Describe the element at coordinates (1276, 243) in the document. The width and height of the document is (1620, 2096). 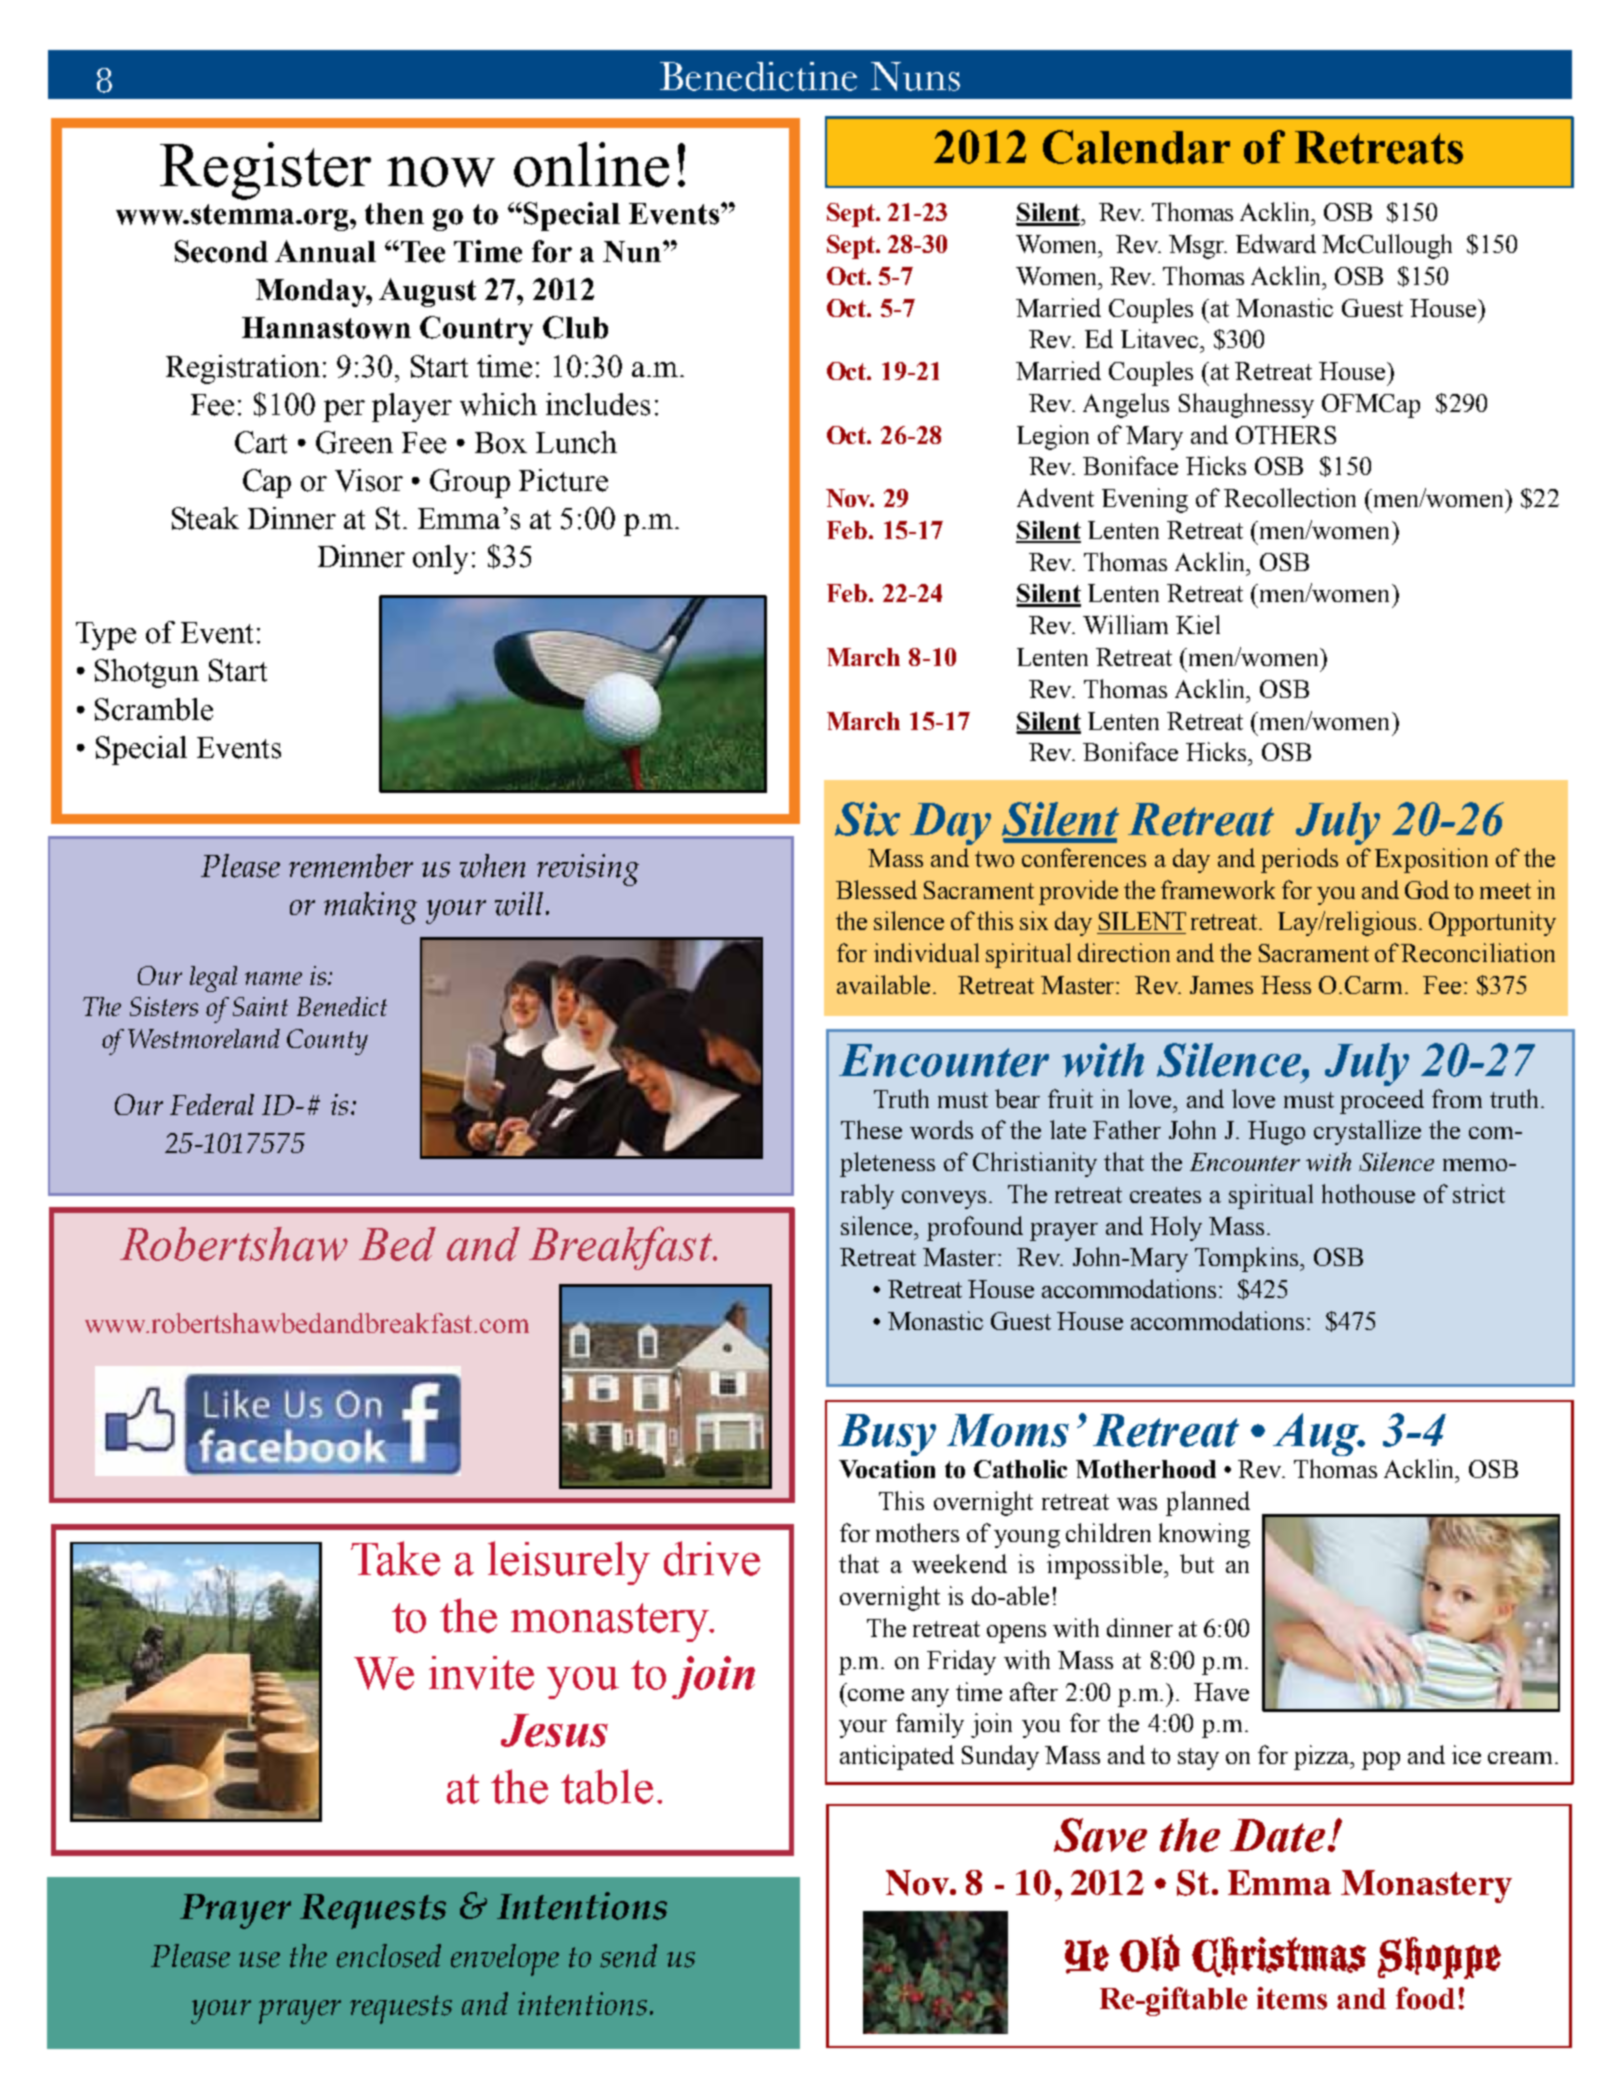
I see `Edward` at that location.
